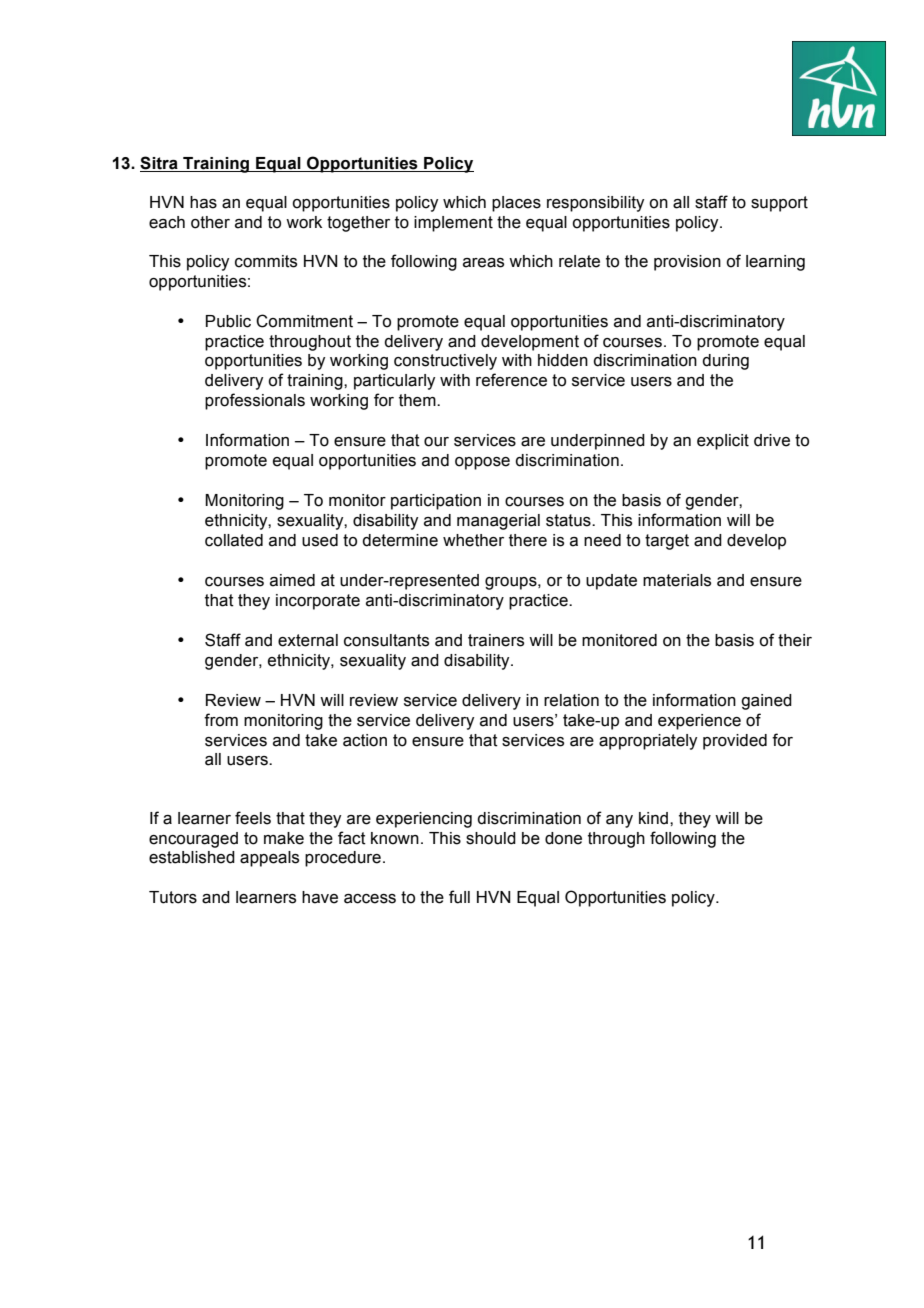 The width and height of the document is (924, 1308). I want to click on support, so click(779, 204).
